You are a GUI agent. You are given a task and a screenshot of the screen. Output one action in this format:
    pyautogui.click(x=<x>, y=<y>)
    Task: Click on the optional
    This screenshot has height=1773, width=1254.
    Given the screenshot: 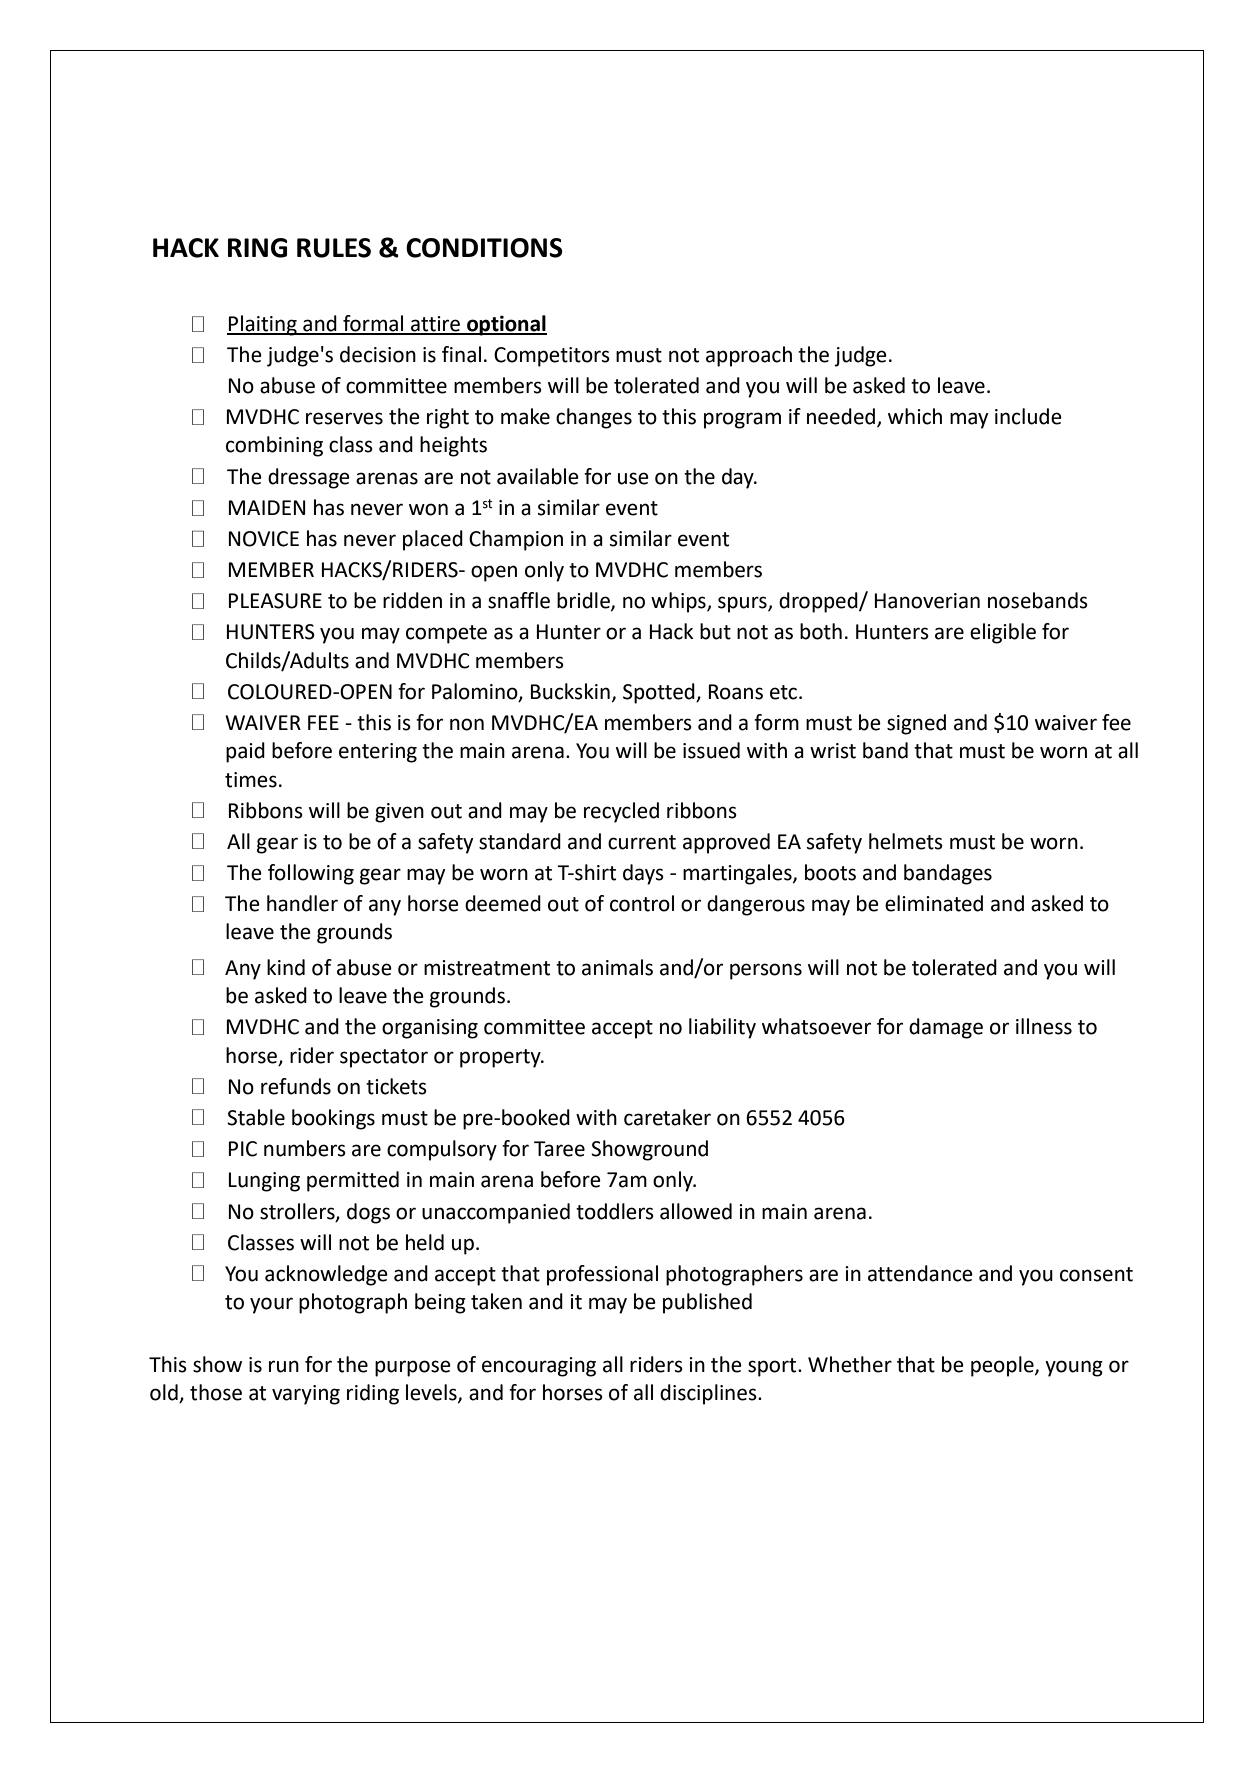 What is the action you would take?
    pyautogui.click(x=506, y=325)
